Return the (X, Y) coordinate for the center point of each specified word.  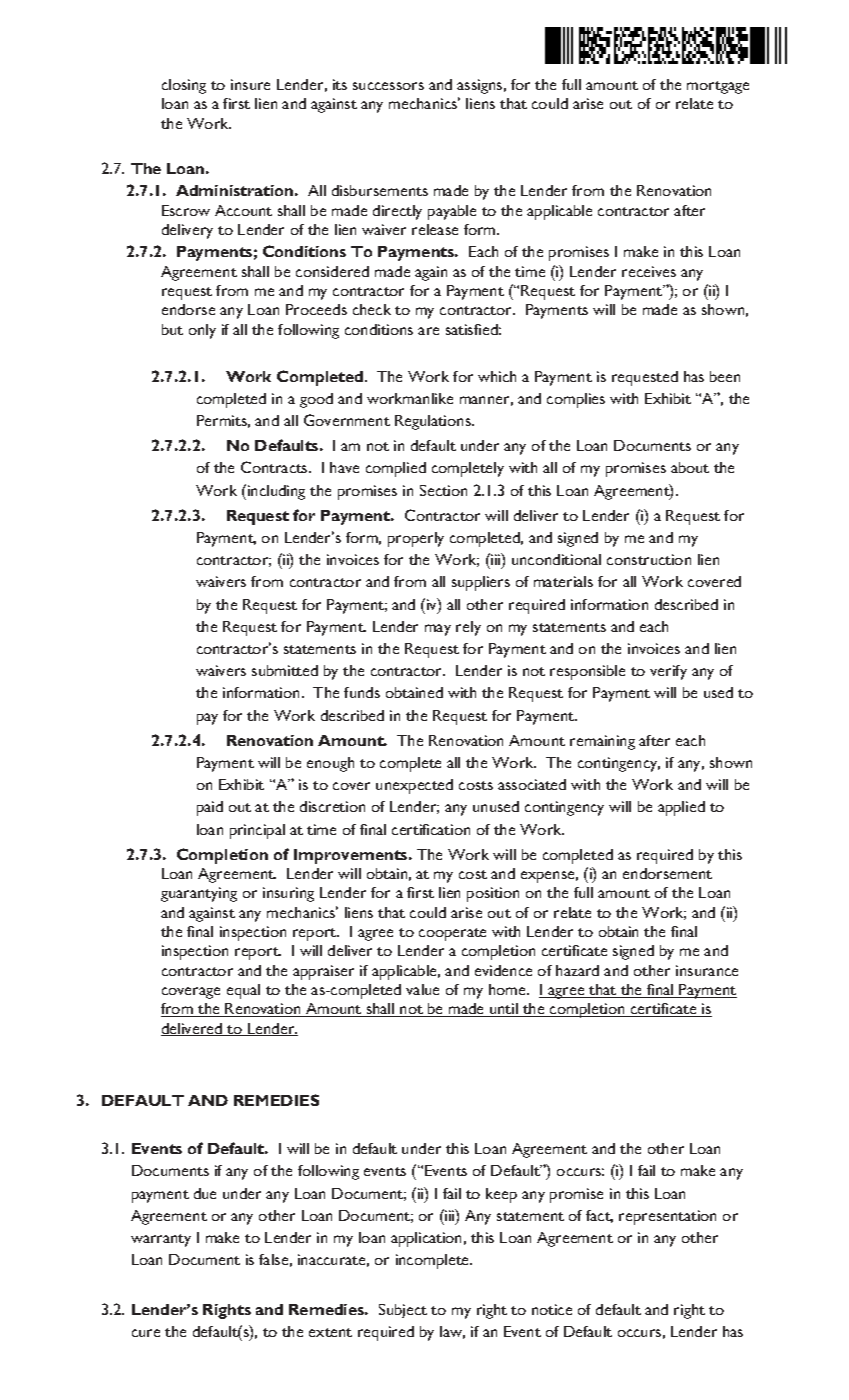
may (438, 630)
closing (184, 86)
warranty (161, 1240)
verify (668, 672)
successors (388, 86)
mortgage (718, 87)
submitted (285, 670)
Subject (403, 1311)
